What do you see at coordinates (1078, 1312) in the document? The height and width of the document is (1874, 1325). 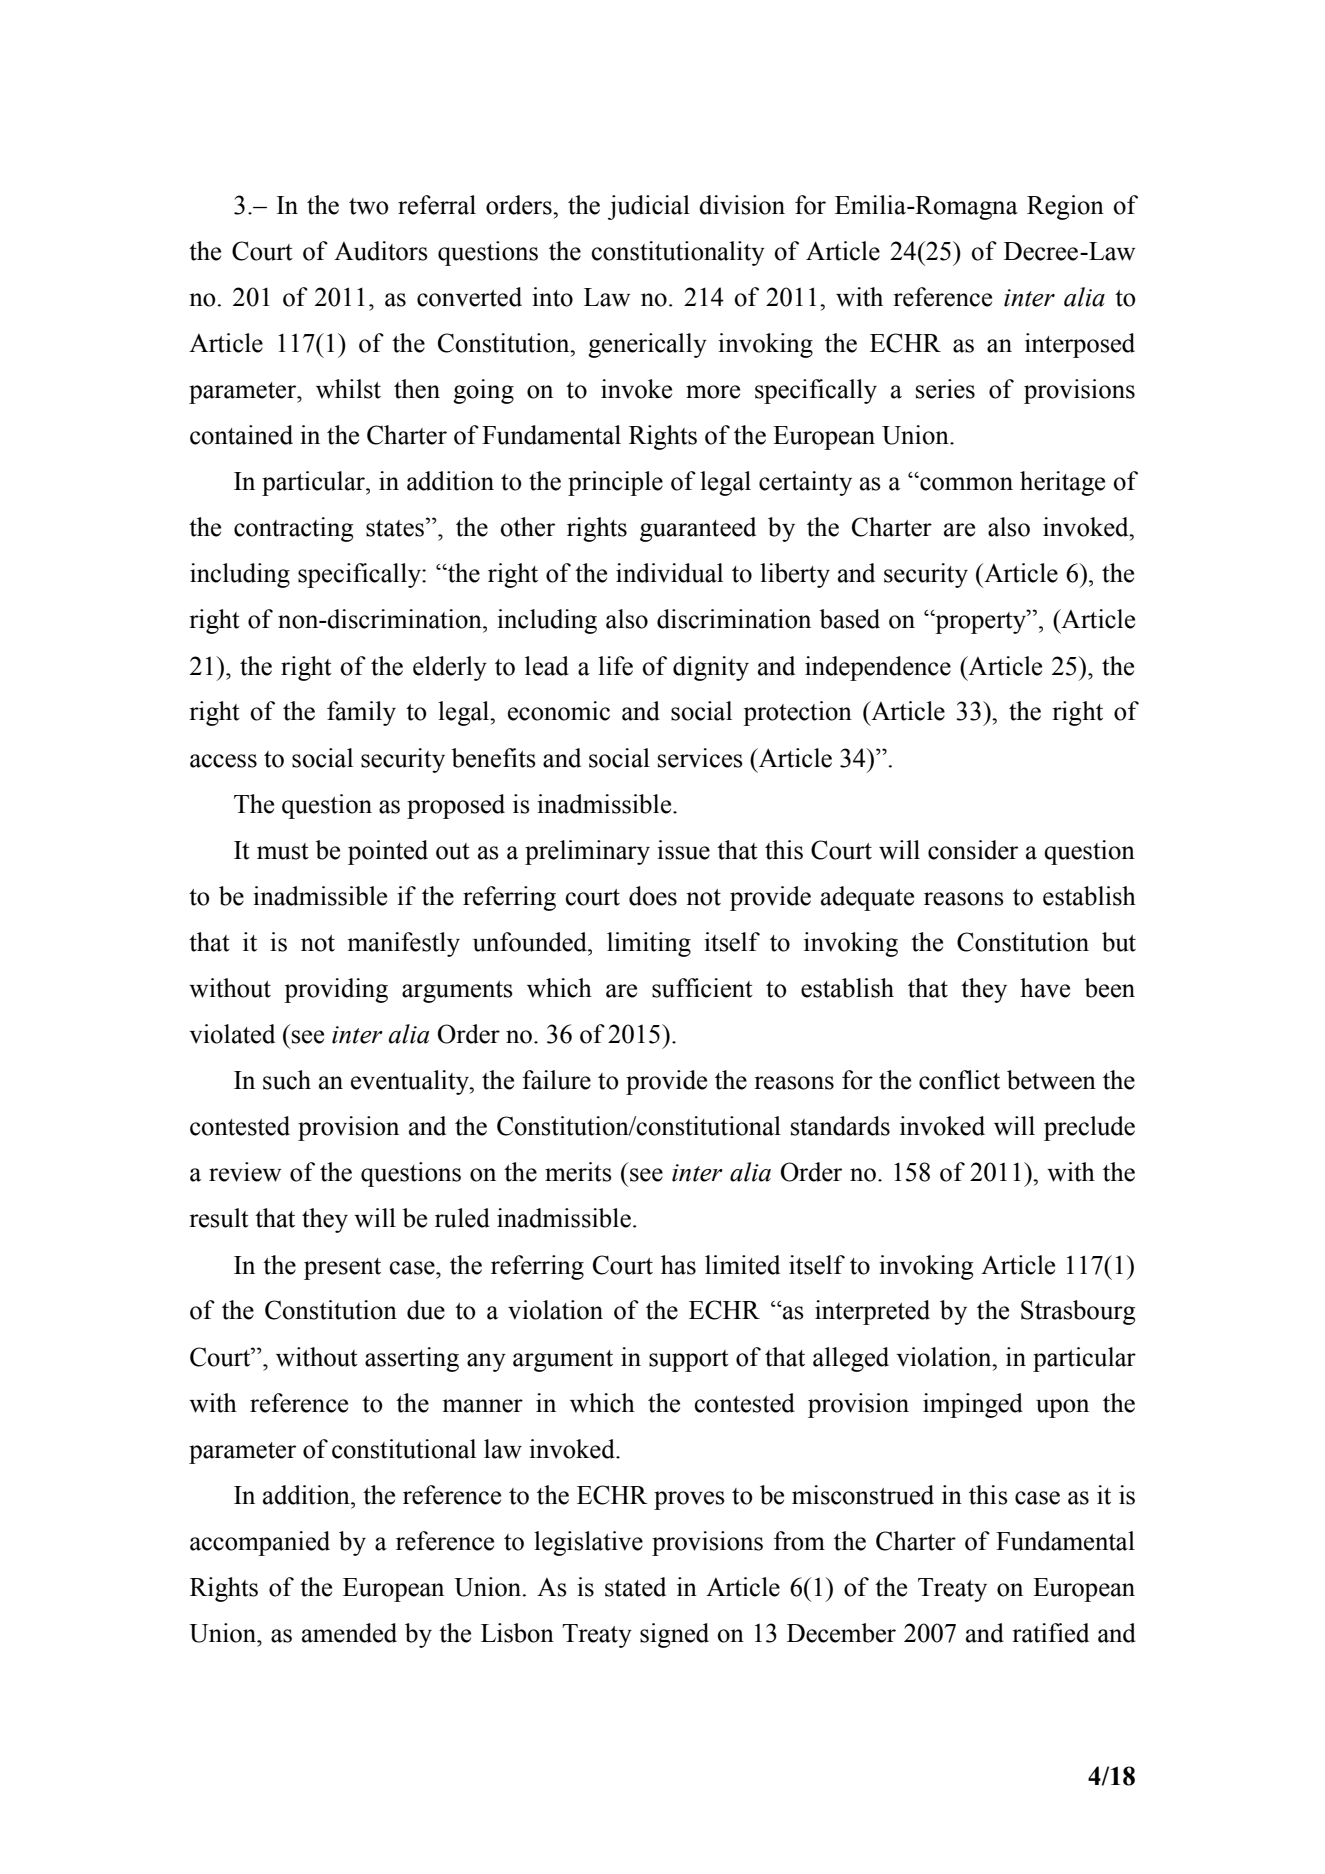 I see `Strasbourg` at bounding box center [1078, 1312].
